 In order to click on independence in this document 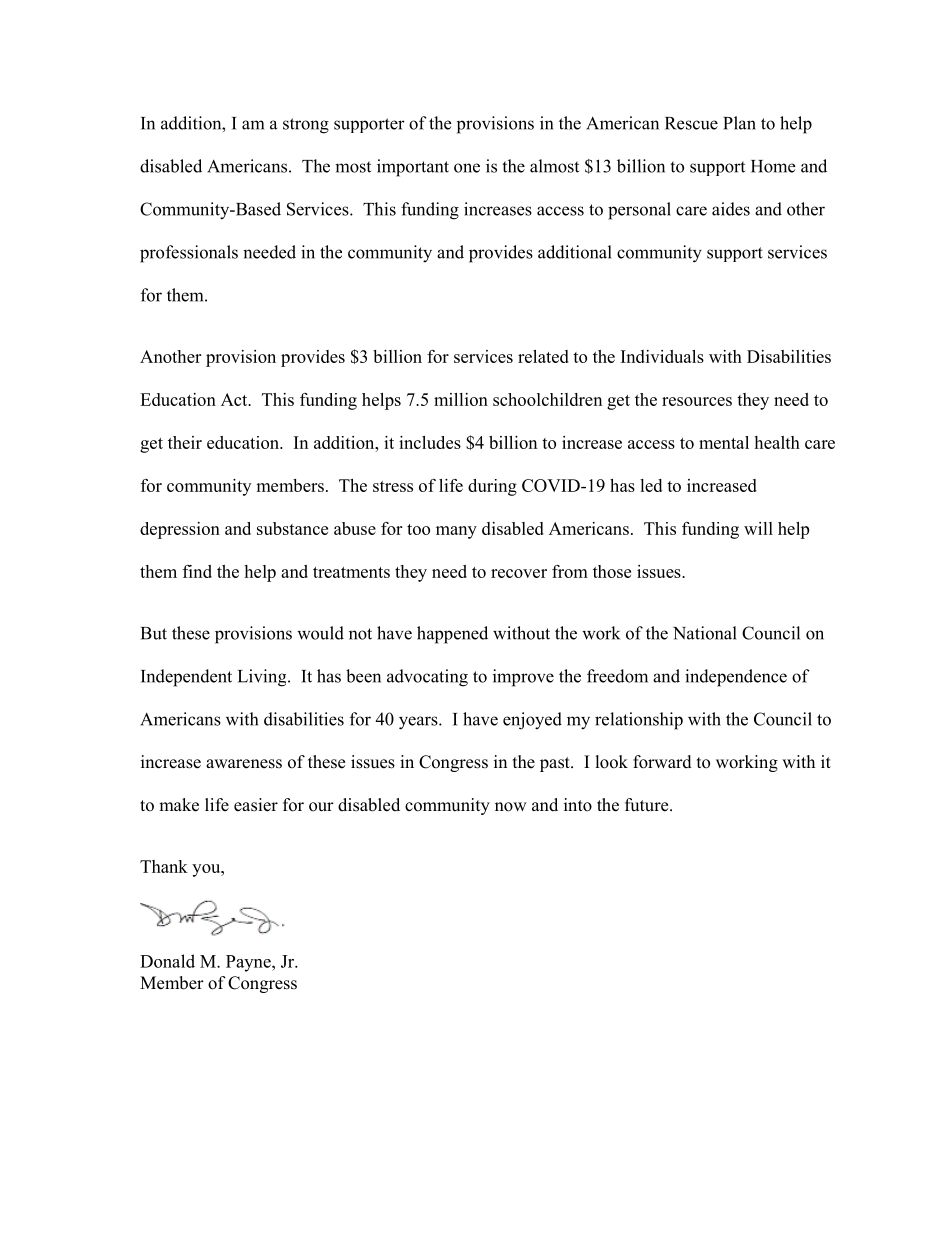, I will do `click(736, 678)`.
